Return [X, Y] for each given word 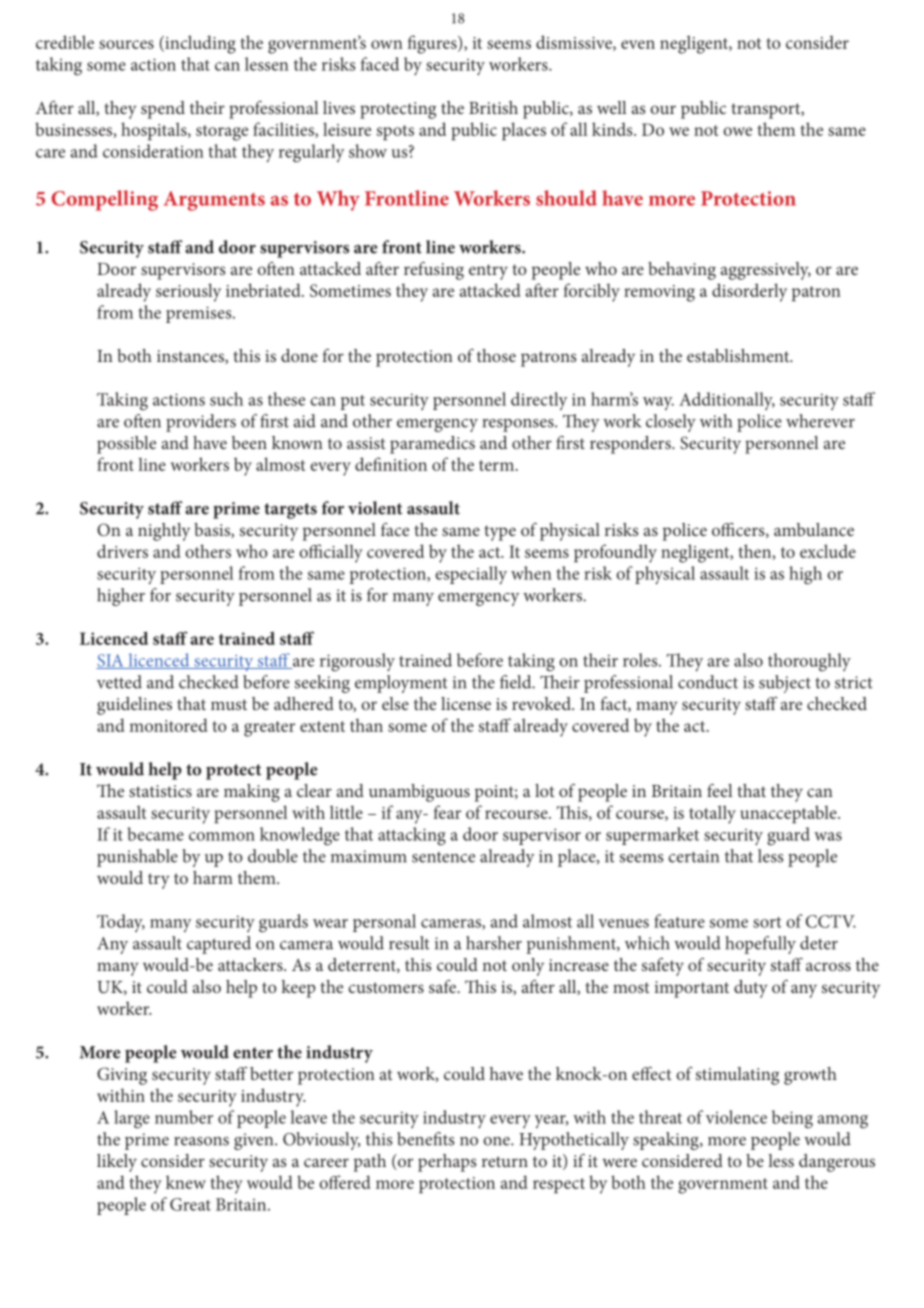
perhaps [447, 1163]
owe [737, 131]
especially [471, 575]
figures [433, 44]
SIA [111, 661]
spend [163, 110]
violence [736, 1117]
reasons [201, 1141]
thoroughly [809, 662]
